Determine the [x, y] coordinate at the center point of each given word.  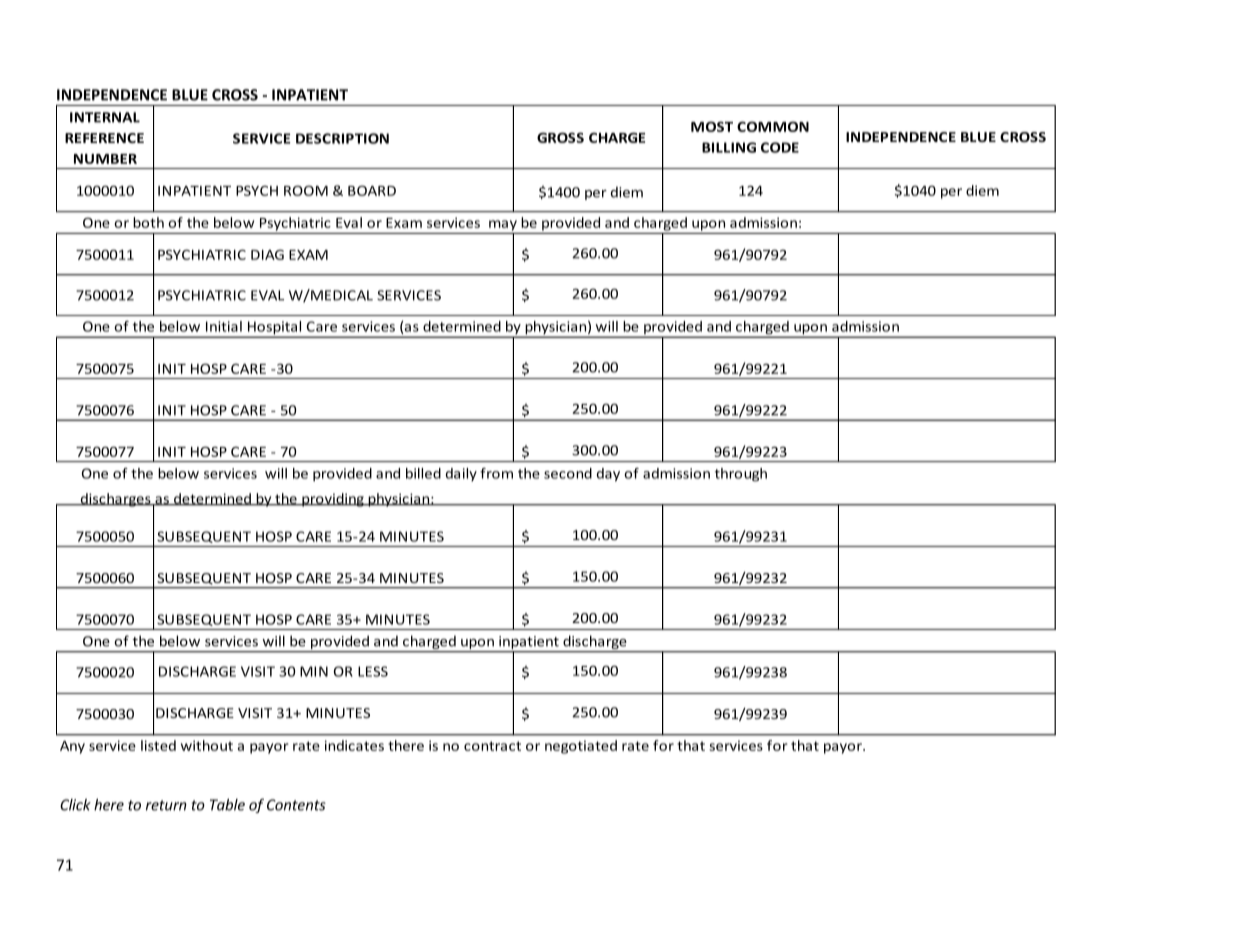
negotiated [581, 747]
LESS [373, 671]
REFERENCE [104, 138]
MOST [712, 126]
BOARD [372, 190]
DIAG [267, 254]
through [741, 475]
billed [423, 473]
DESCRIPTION [342, 138]
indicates [354, 745]
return [166, 805]
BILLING [729, 147]
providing [333, 500]
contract [492, 746]
